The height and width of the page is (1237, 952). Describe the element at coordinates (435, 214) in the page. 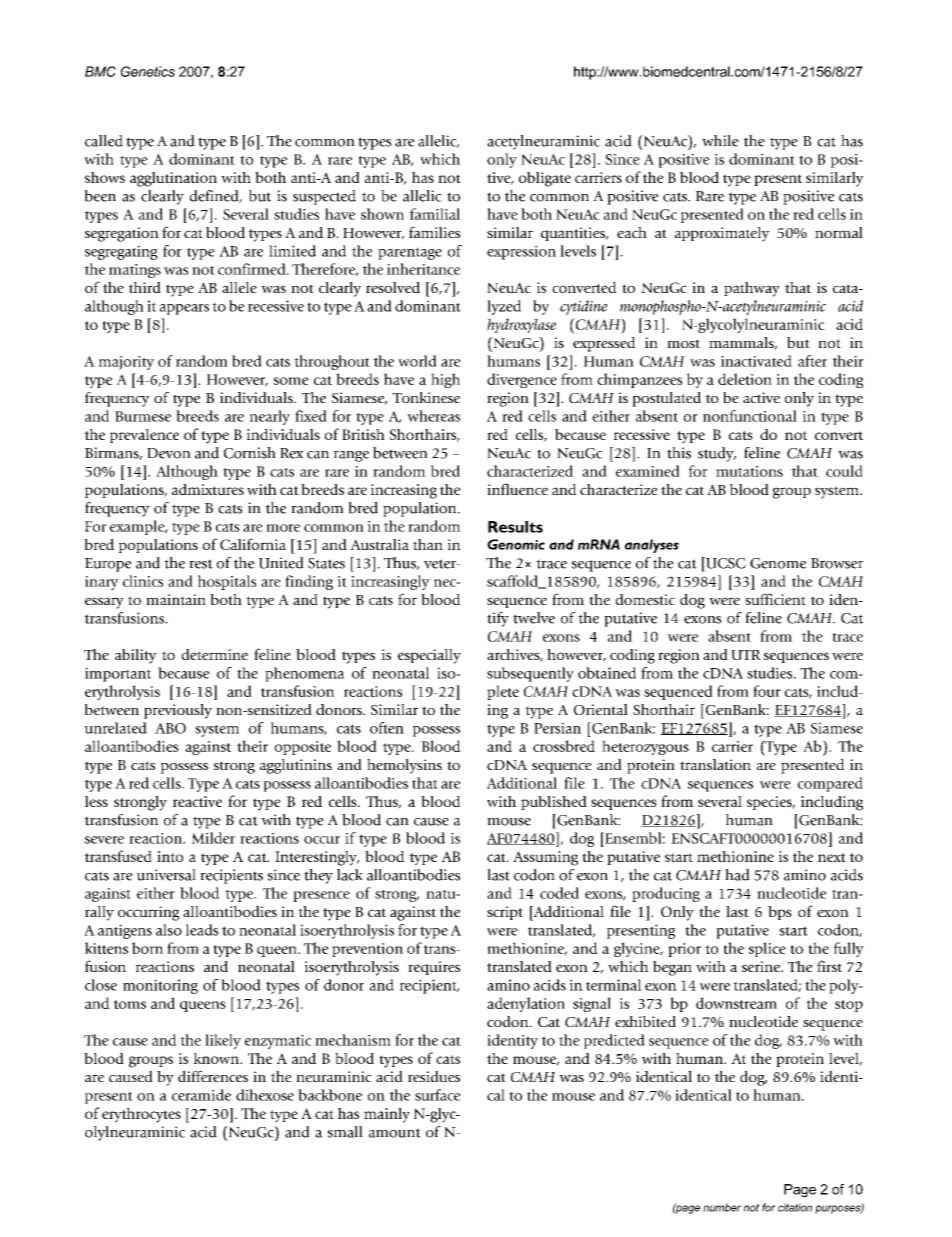

I see `familial` at that location.
